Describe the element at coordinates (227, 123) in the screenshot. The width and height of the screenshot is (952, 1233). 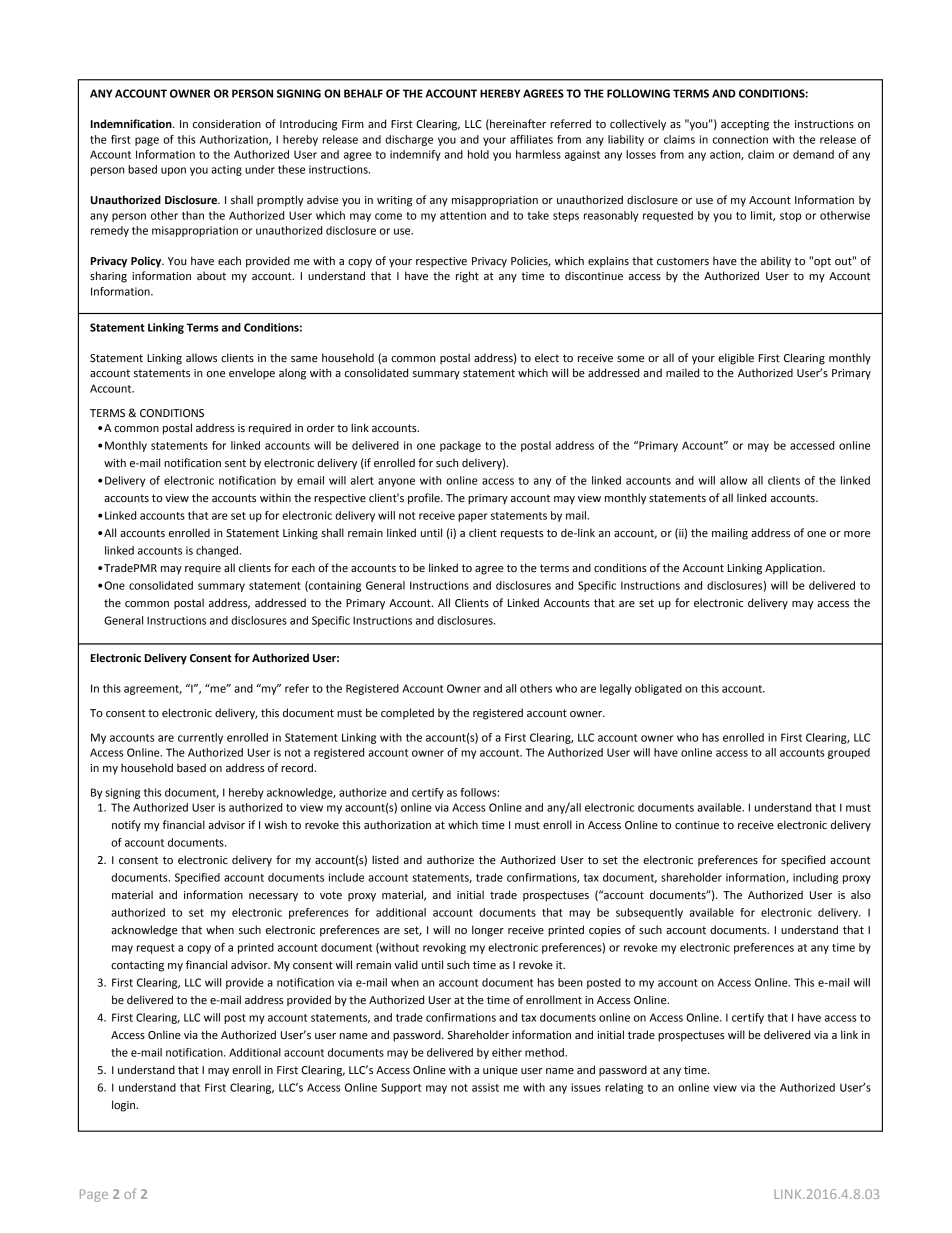
I see `consideration` at that location.
